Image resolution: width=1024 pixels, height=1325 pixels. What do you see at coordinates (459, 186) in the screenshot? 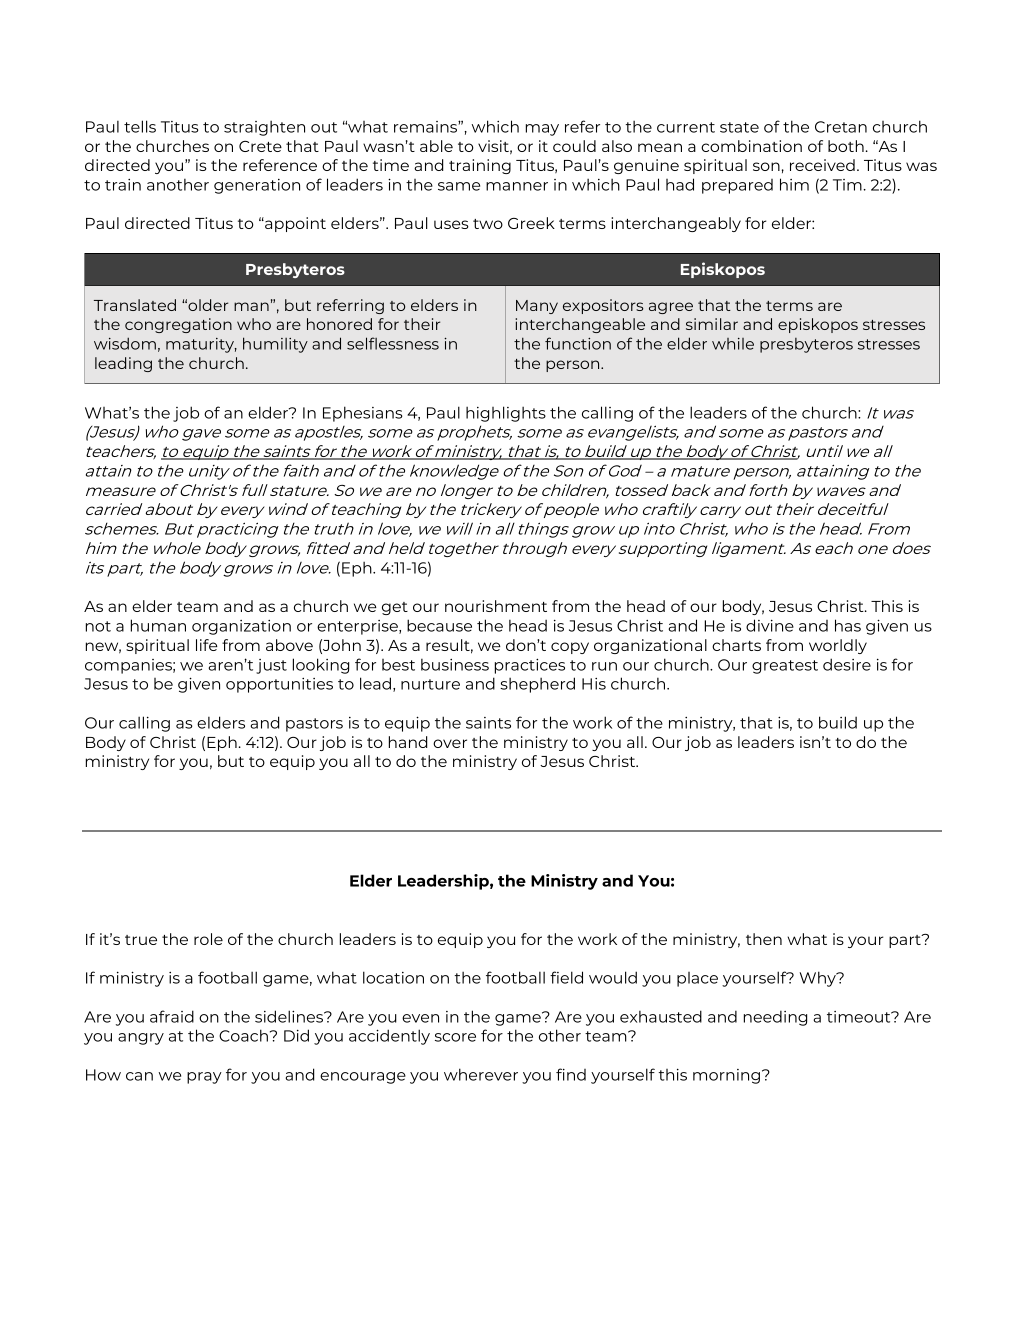
I see `same` at bounding box center [459, 186].
